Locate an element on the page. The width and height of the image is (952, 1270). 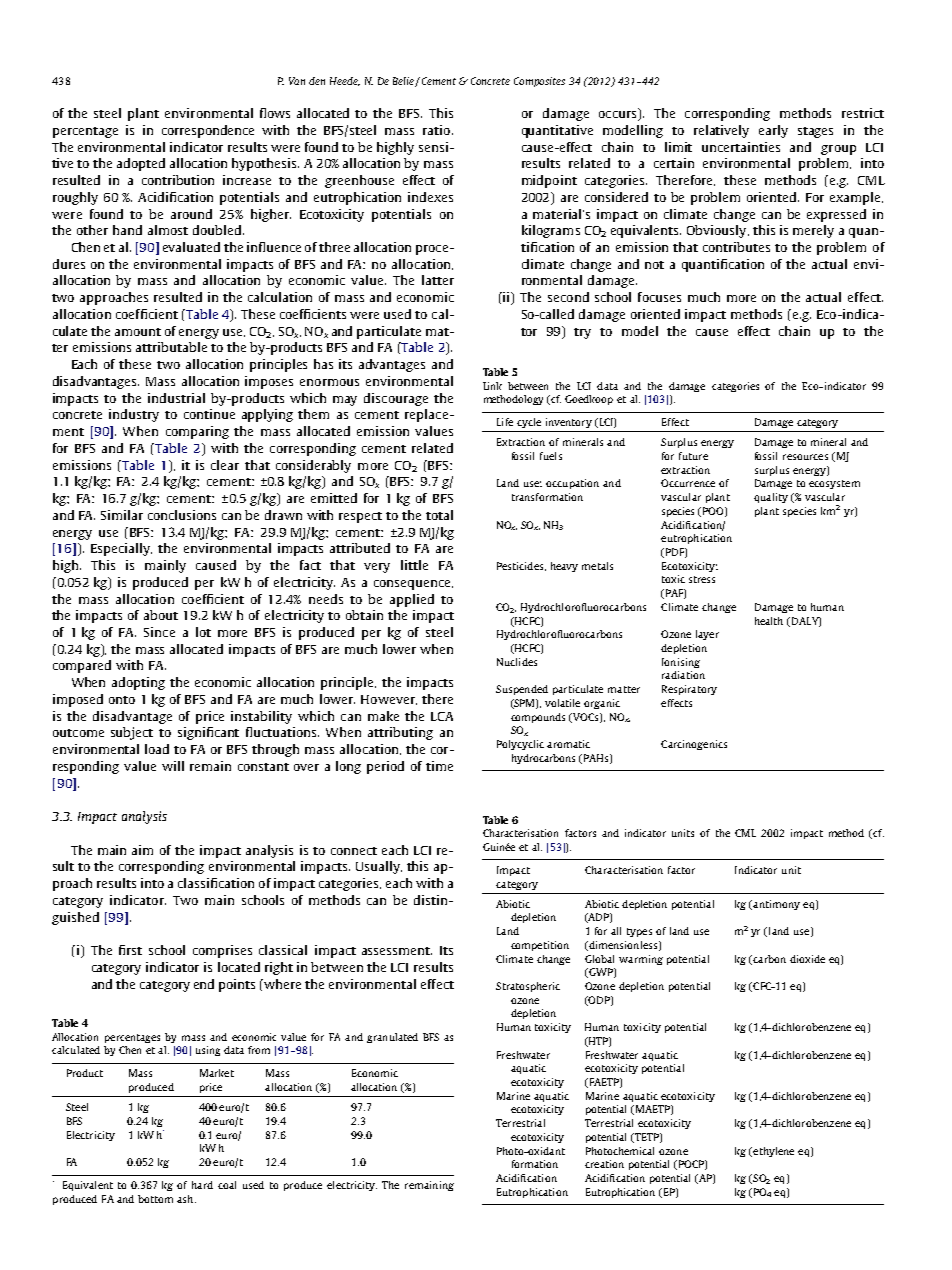
correspondence is located at coordinates (208, 131).
